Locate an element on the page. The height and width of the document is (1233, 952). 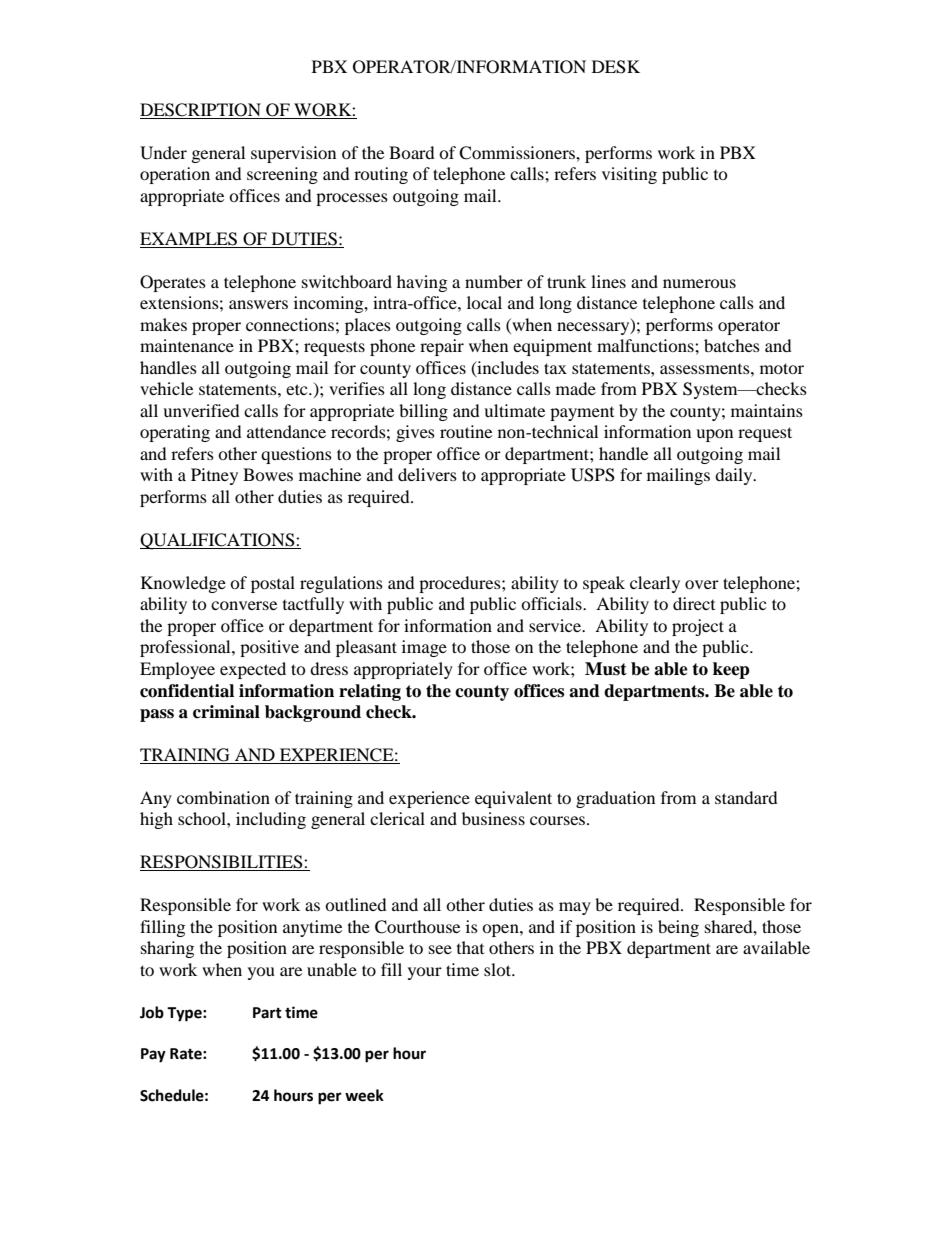
business is located at coordinates (493, 818).
